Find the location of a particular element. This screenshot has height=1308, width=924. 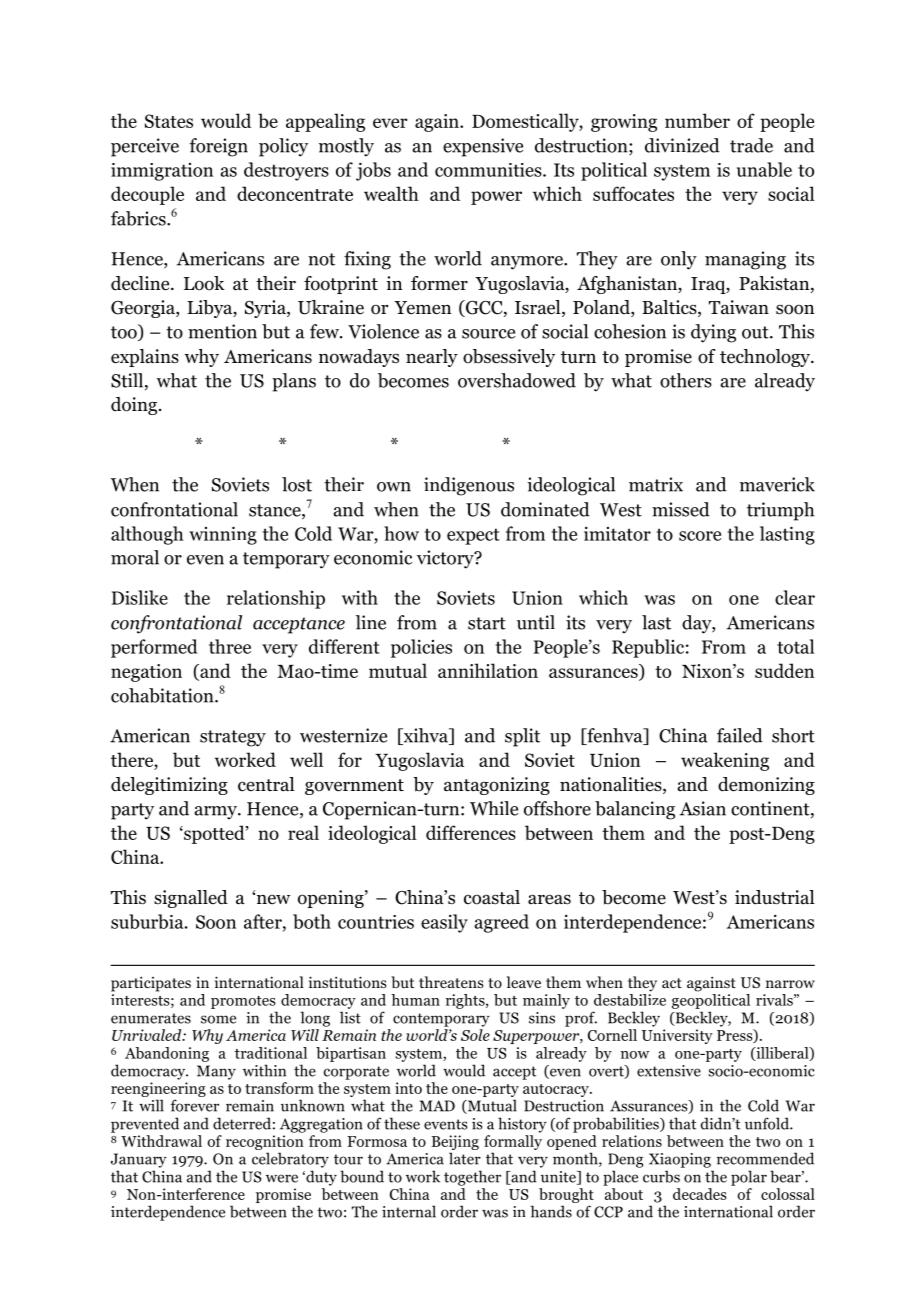

trade is located at coordinates (751, 145).
